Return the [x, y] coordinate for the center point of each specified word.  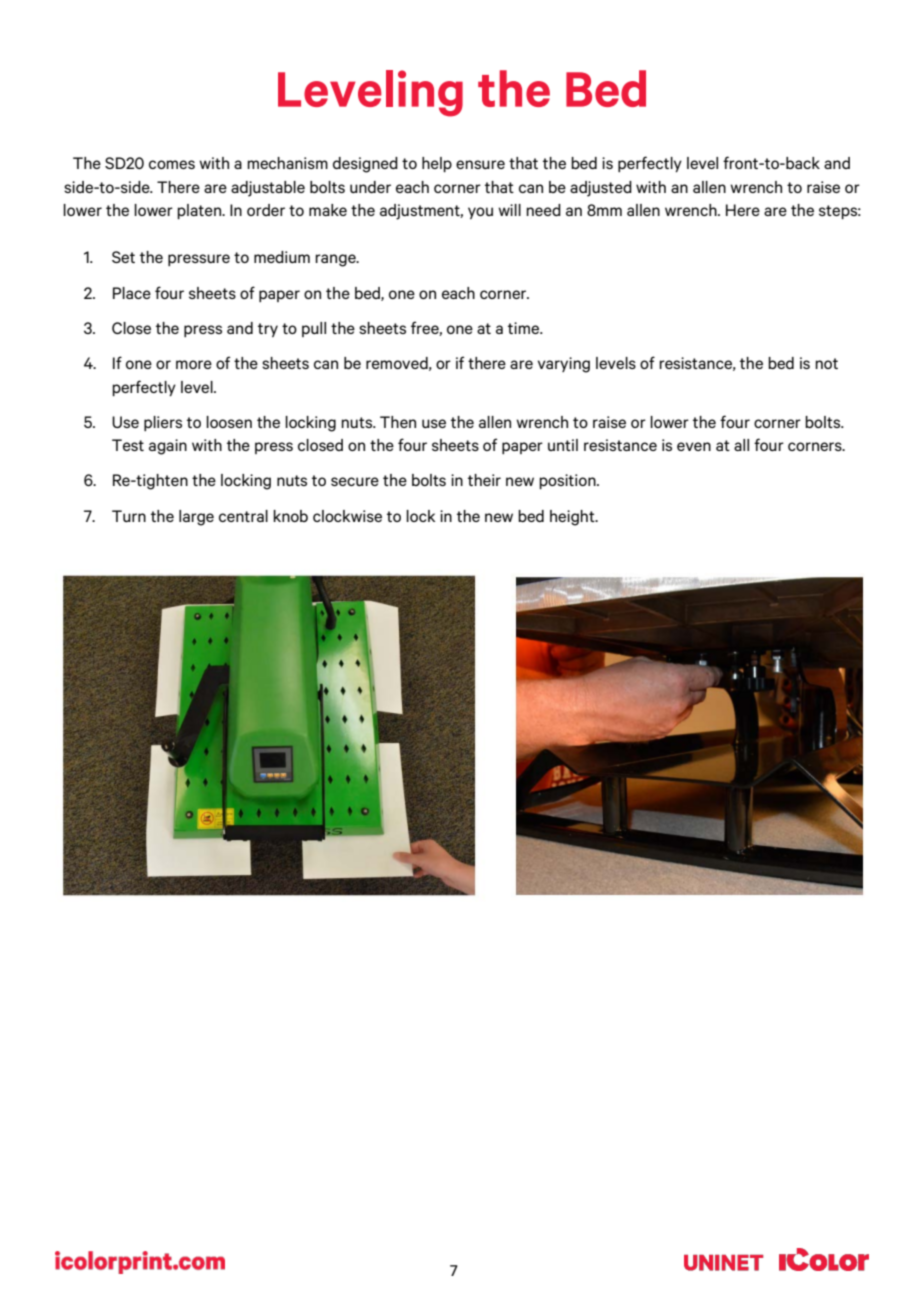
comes [172, 164]
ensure [480, 164]
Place [132, 293]
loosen [229, 422]
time [525, 328]
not [826, 363]
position [568, 481]
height [573, 518]
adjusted [601, 189]
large [196, 518]
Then [398, 422]
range [336, 260]
